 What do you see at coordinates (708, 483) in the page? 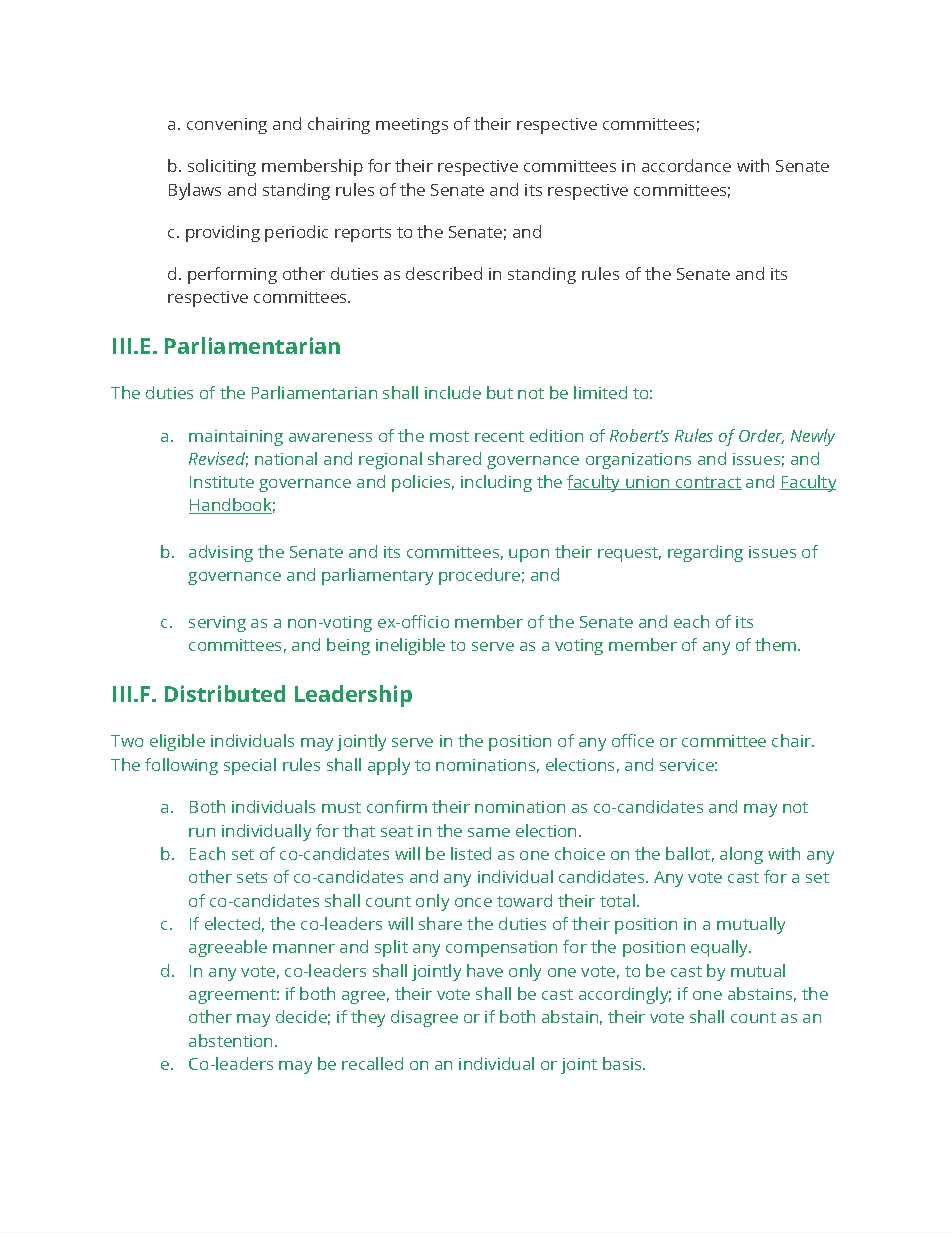
I see `contract` at bounding box center [708, 483].
